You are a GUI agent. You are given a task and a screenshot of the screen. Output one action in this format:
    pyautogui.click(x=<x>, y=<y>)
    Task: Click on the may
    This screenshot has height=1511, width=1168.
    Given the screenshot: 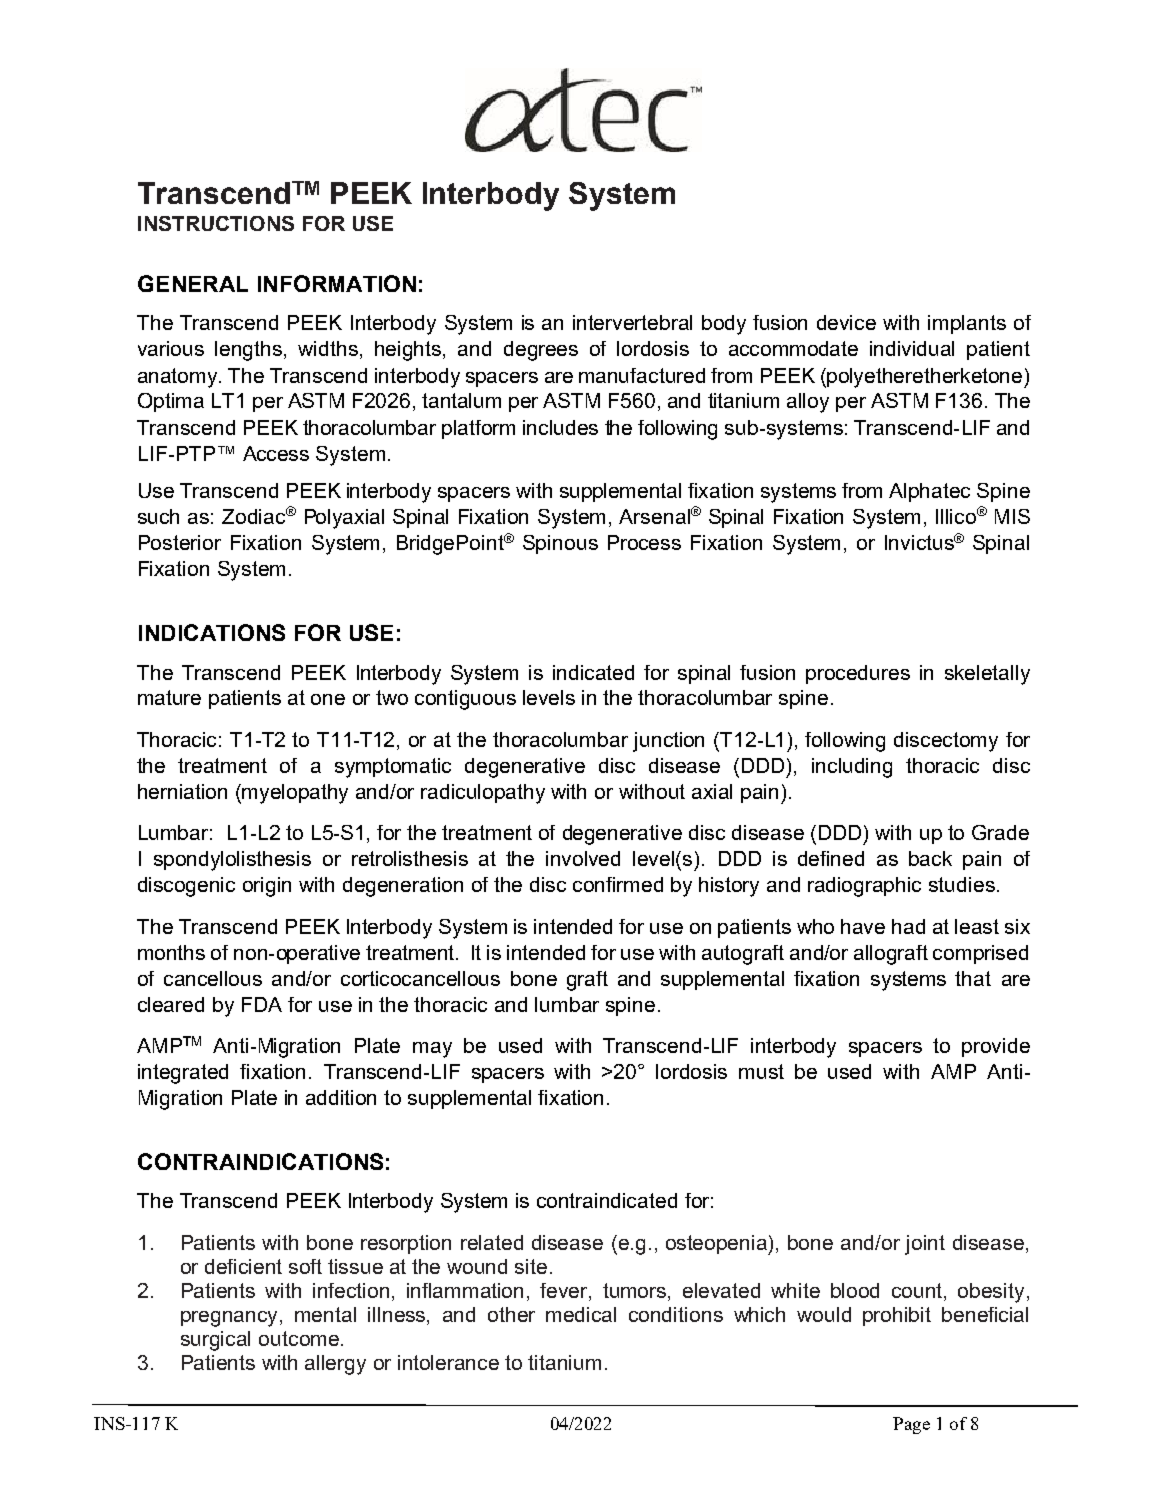 What is the action you would take?
    pyautogui.click(x=432, y=1050)
